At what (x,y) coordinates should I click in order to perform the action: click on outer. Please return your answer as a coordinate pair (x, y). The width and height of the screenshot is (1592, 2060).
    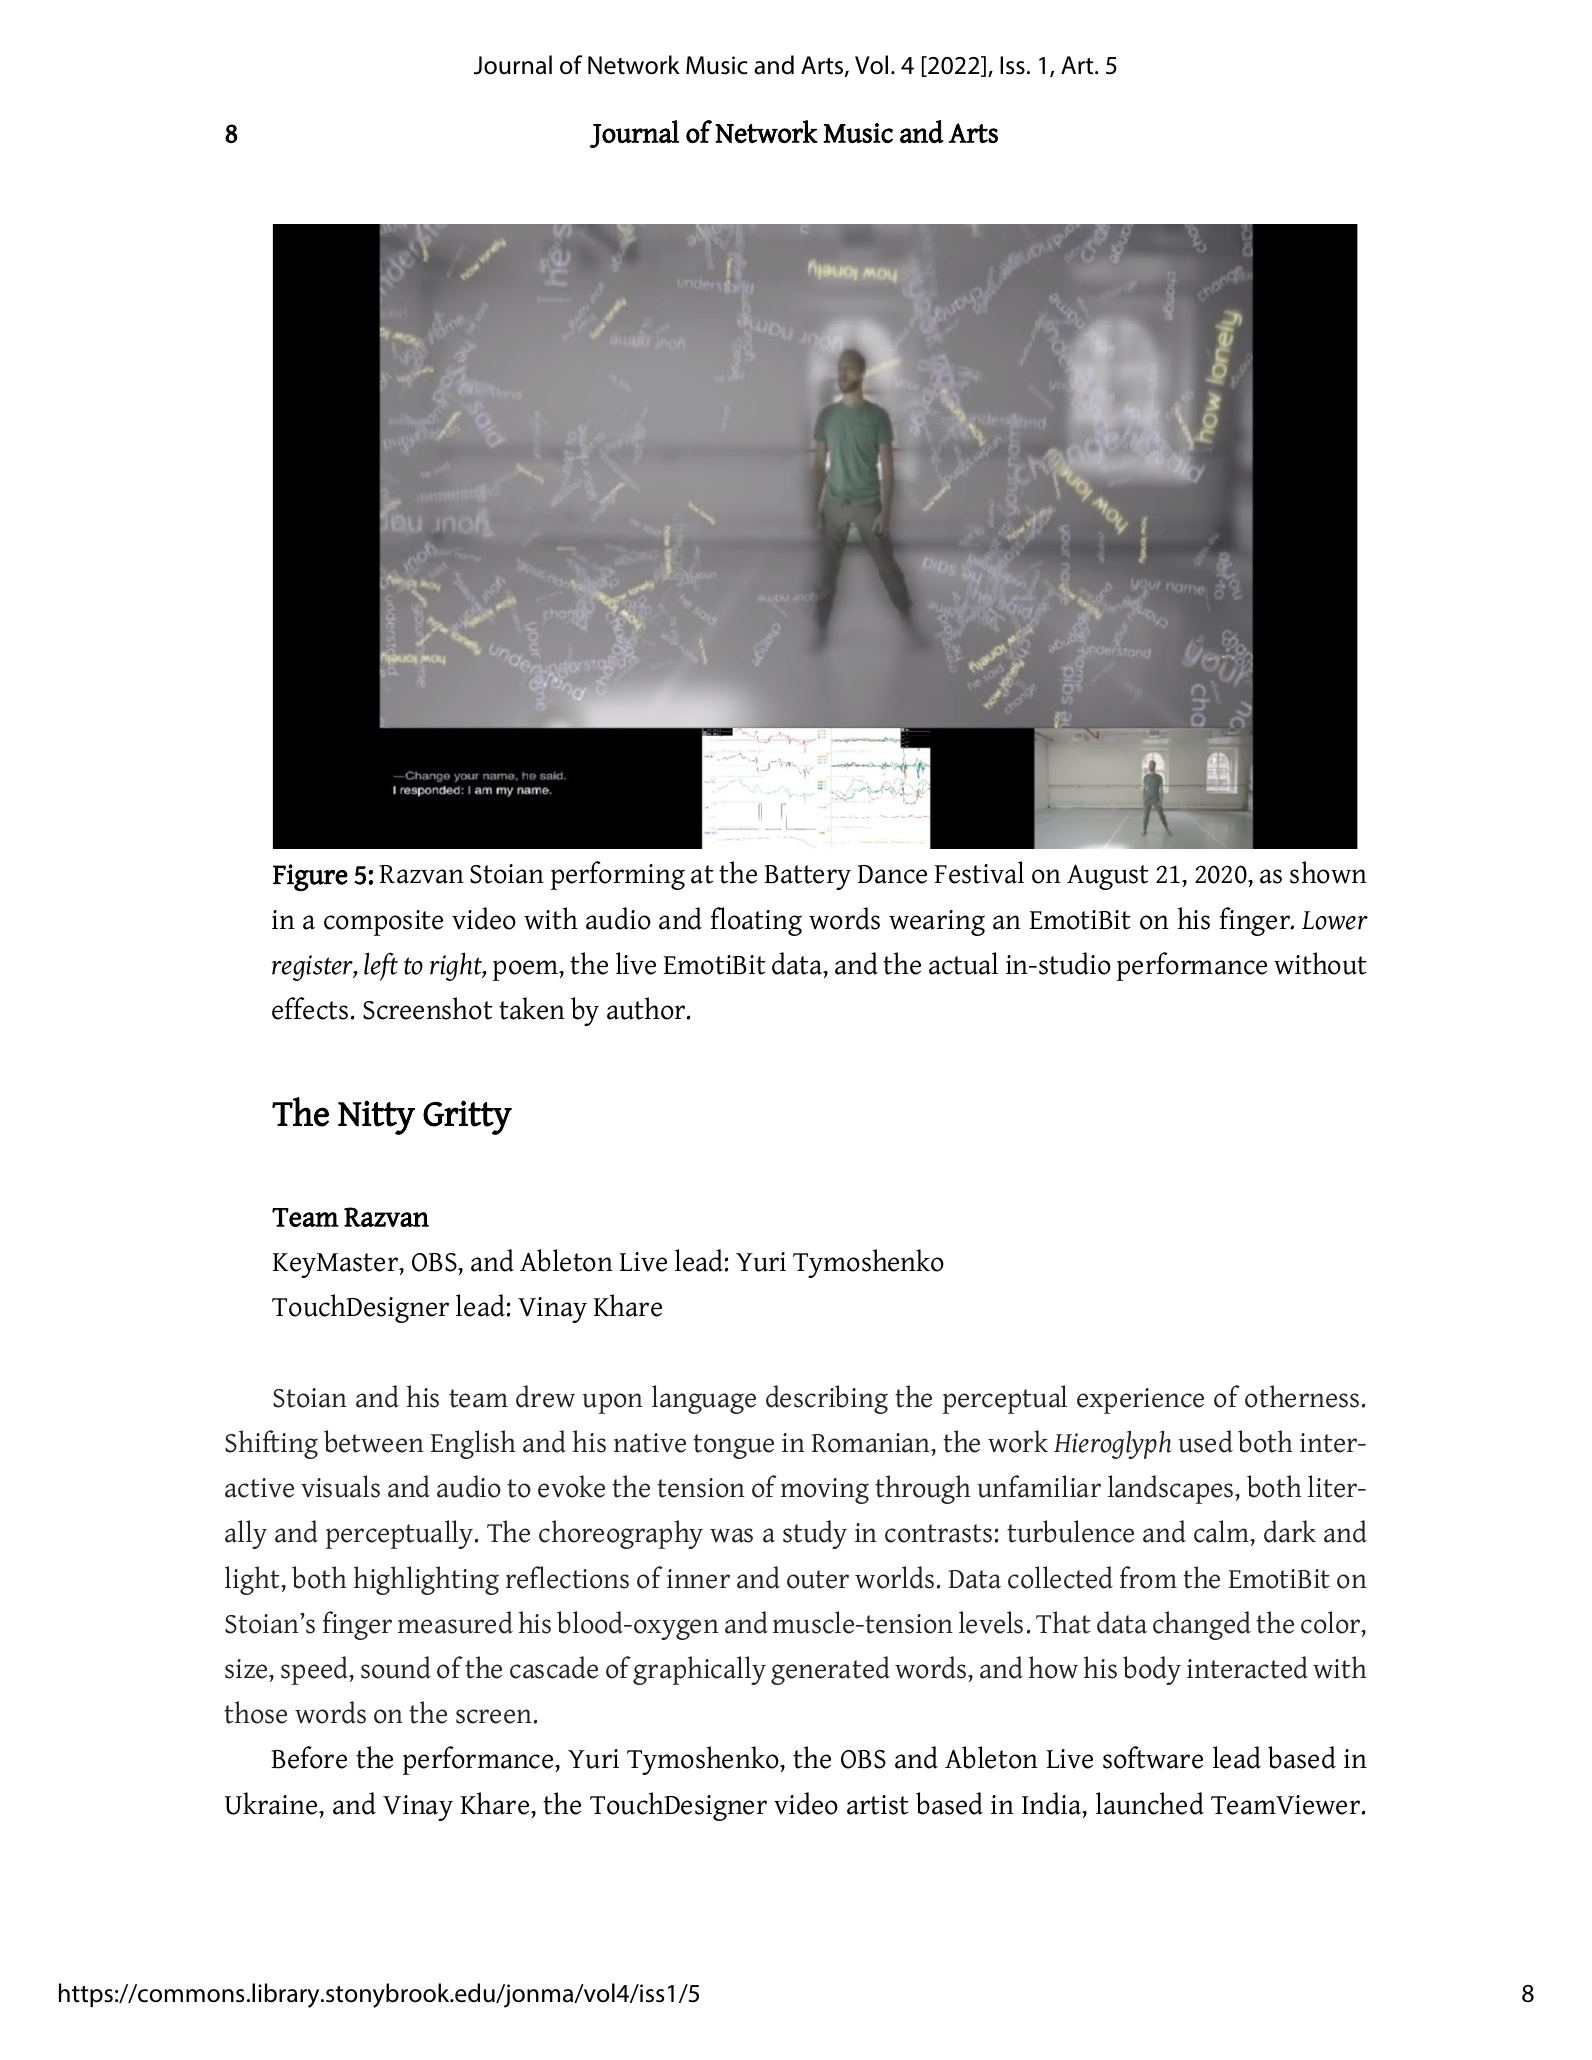
    Looking at the image, I should click on (818, 1579).
